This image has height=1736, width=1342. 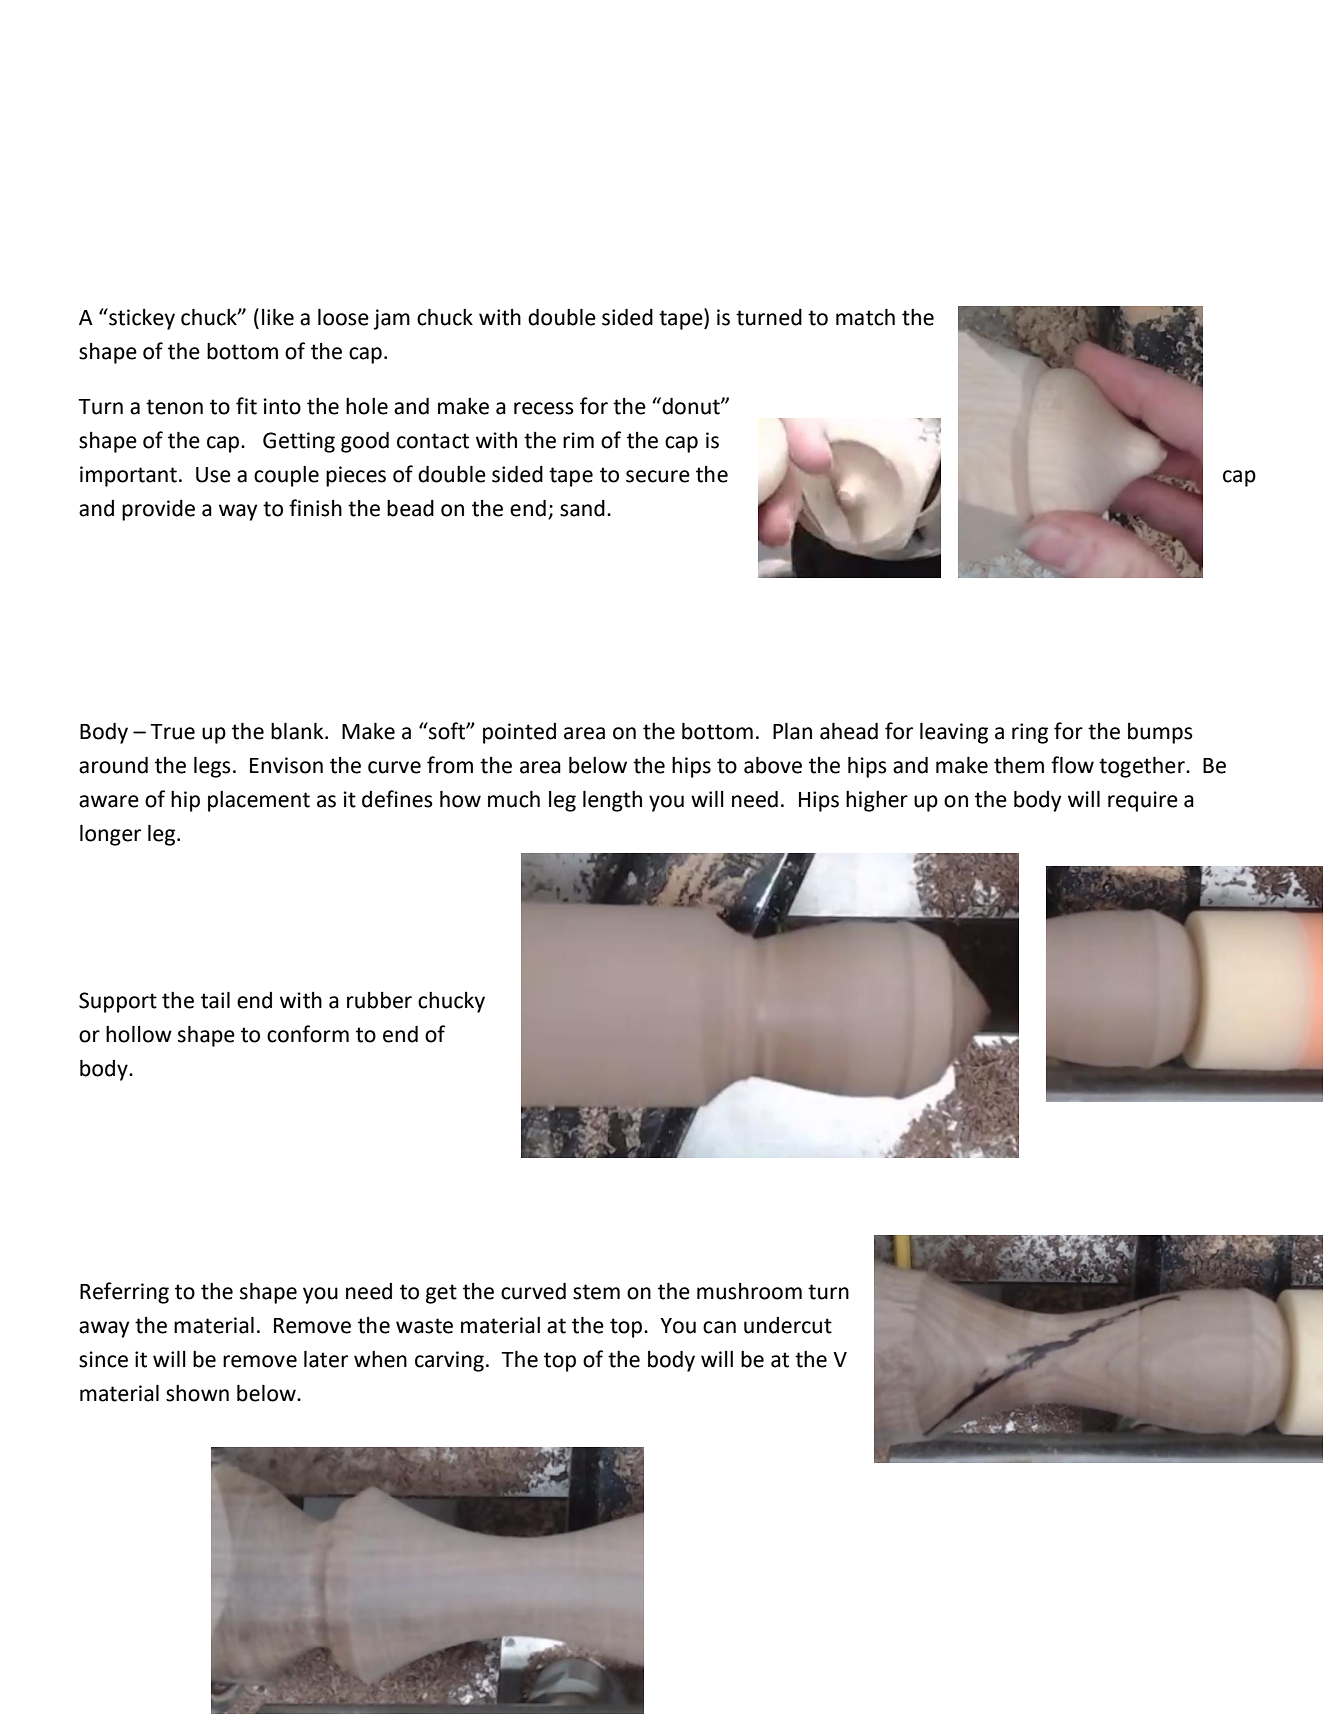 I want to click on leaving, so click(x=954, y=733).
